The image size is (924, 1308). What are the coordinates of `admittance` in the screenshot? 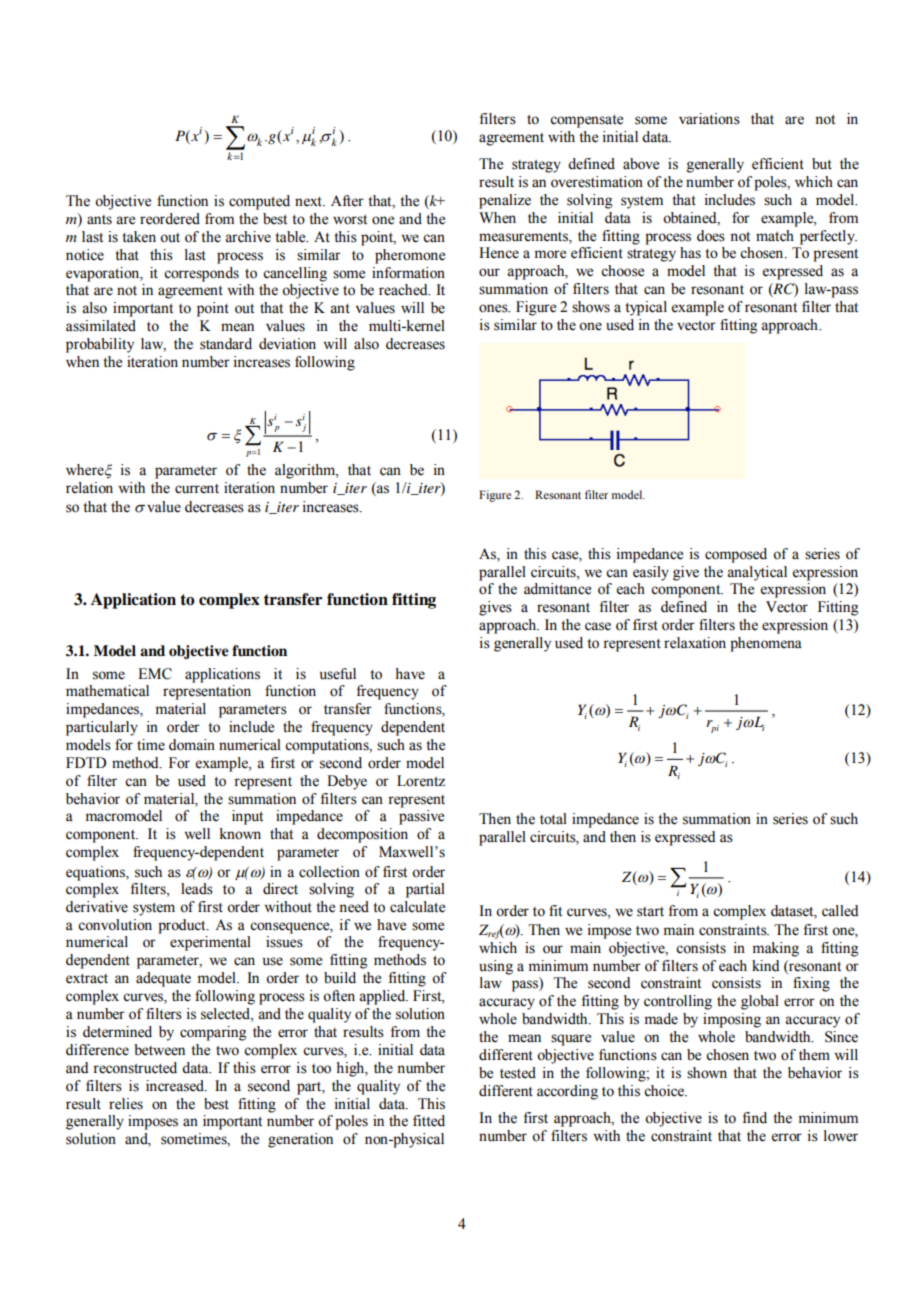 It's located at (557, 589).
